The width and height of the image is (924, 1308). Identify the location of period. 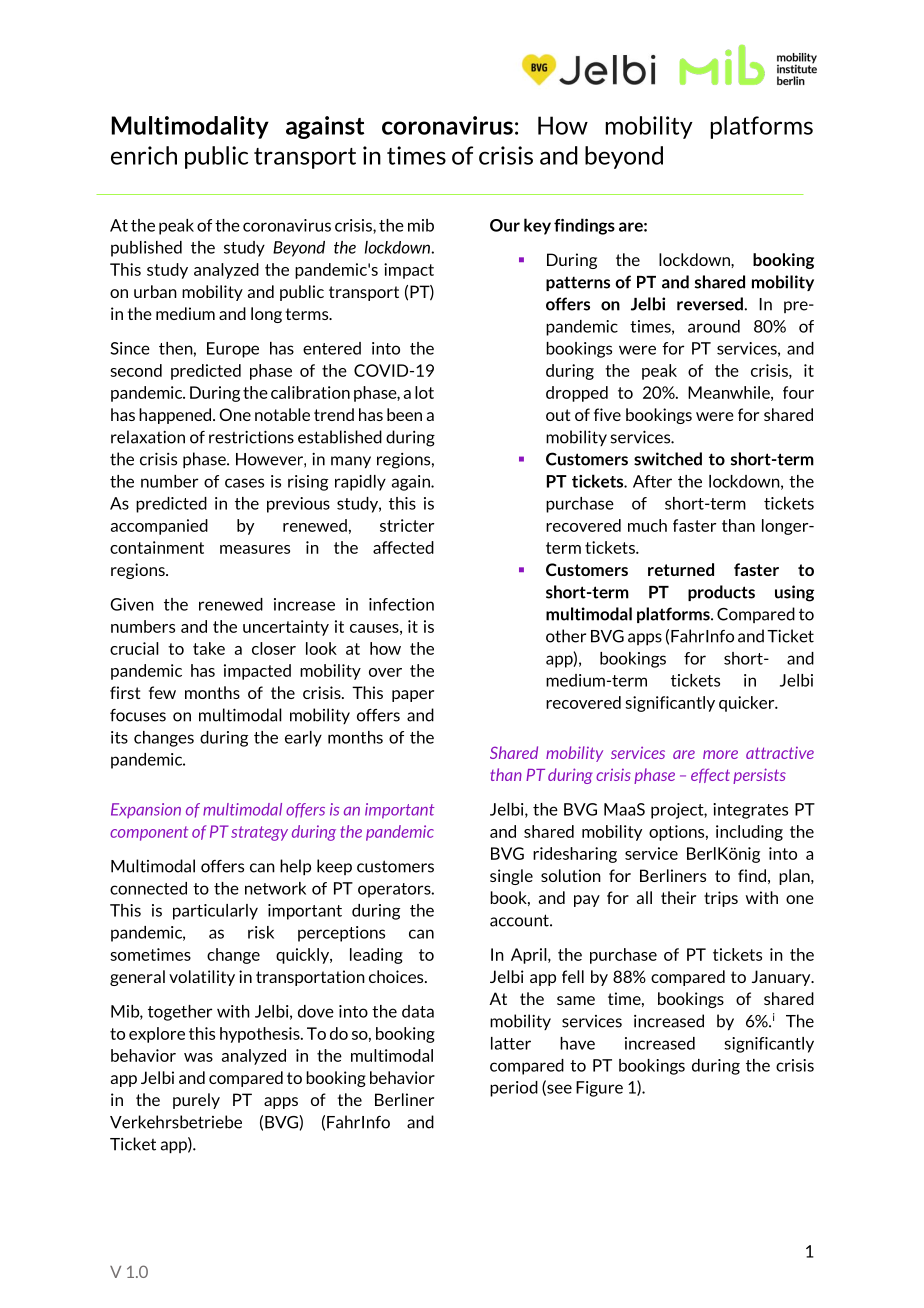
(514, 1089).
